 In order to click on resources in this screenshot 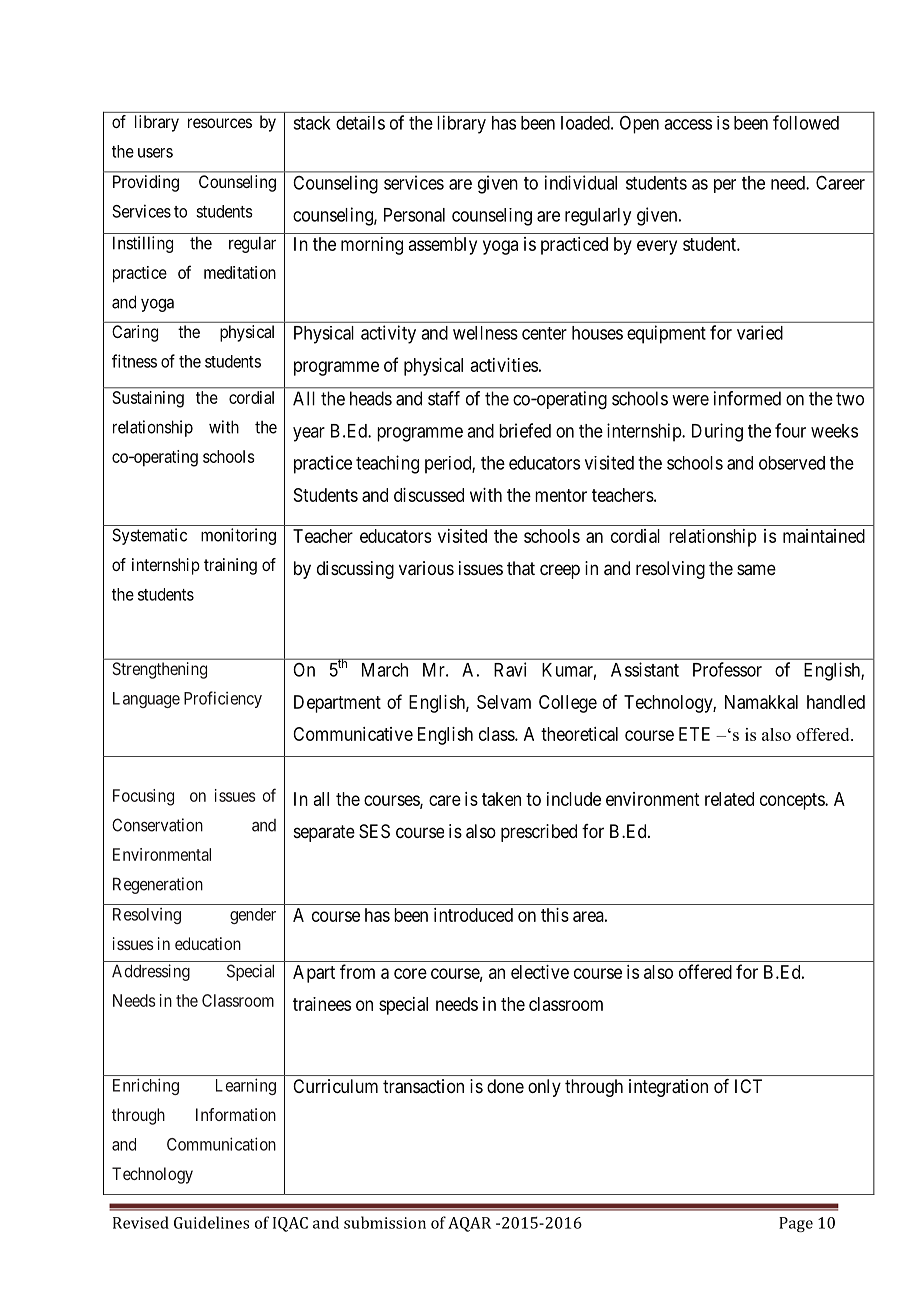, I will do `click(220, 123)`.
